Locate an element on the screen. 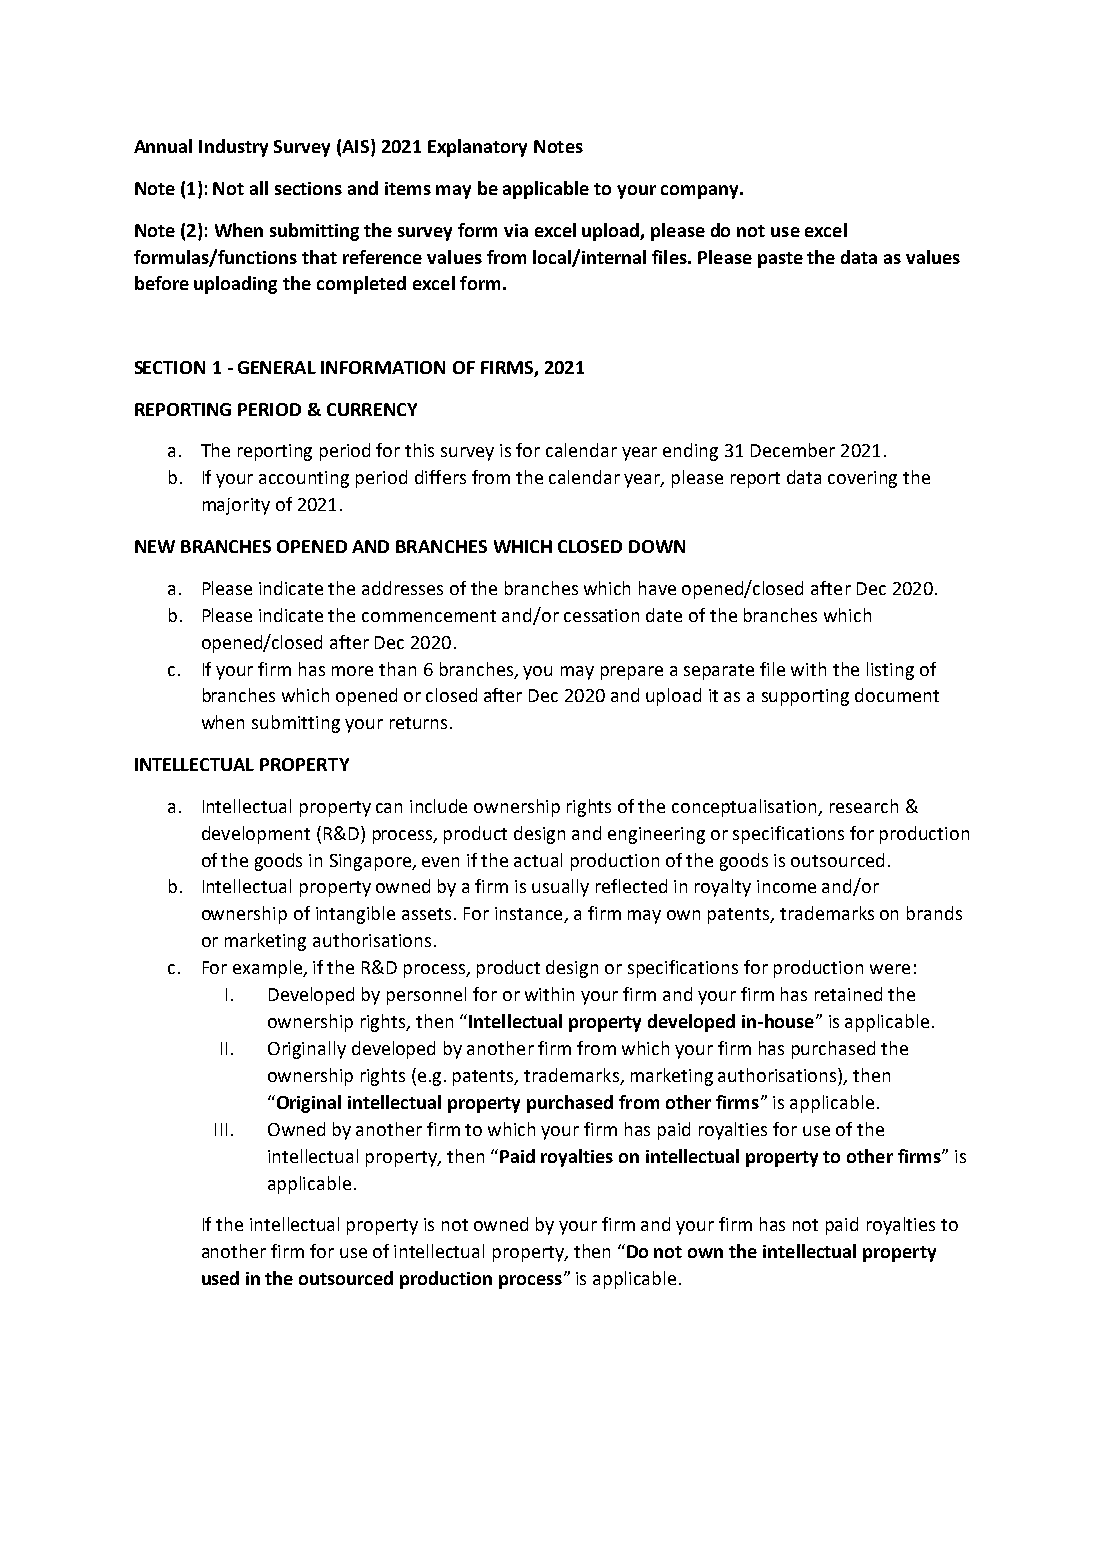  Industry is located at coordinates (233, 148).
